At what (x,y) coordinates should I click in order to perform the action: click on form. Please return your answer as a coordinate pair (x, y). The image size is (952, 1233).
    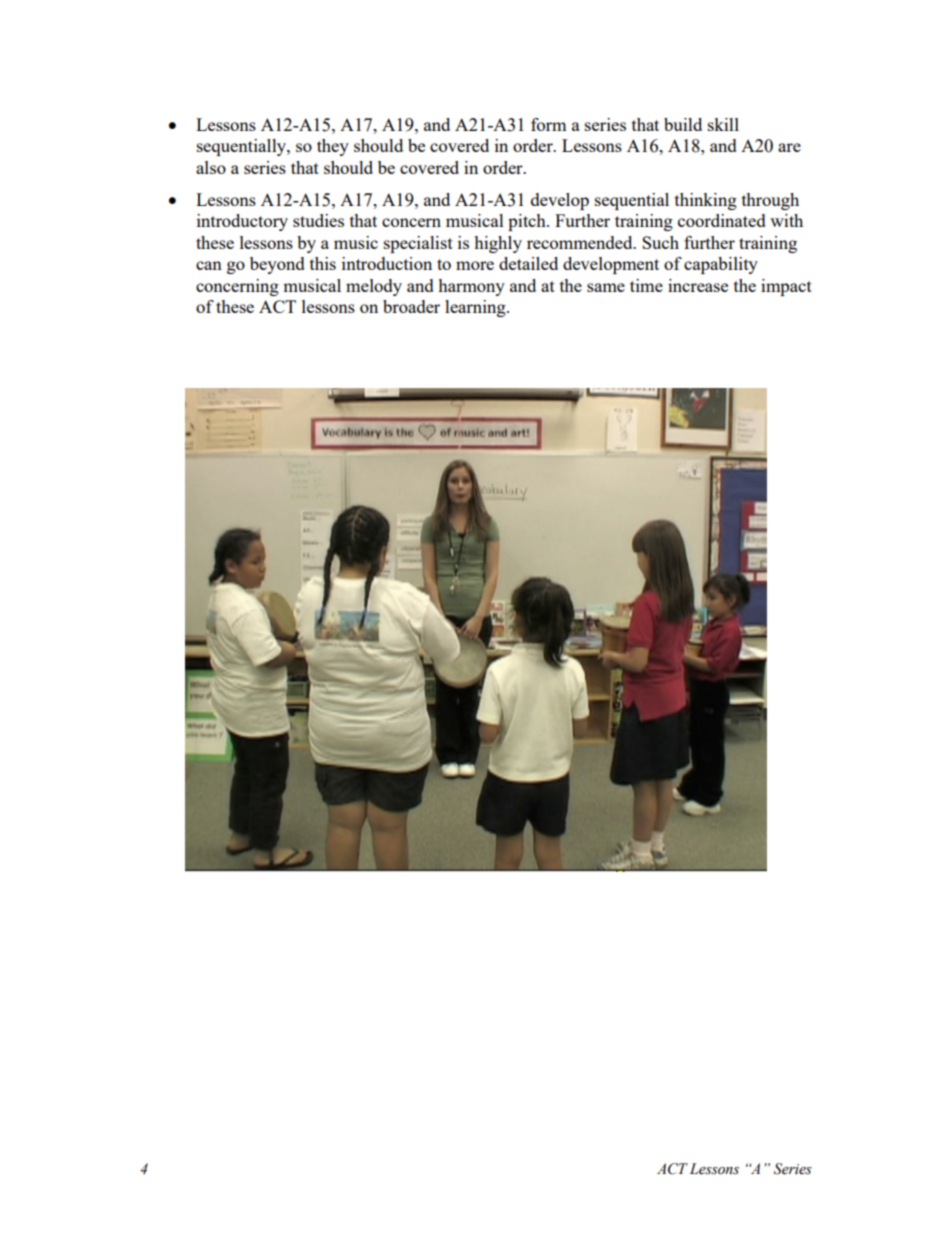
    Looking at the image, I should click on (549, 124).
